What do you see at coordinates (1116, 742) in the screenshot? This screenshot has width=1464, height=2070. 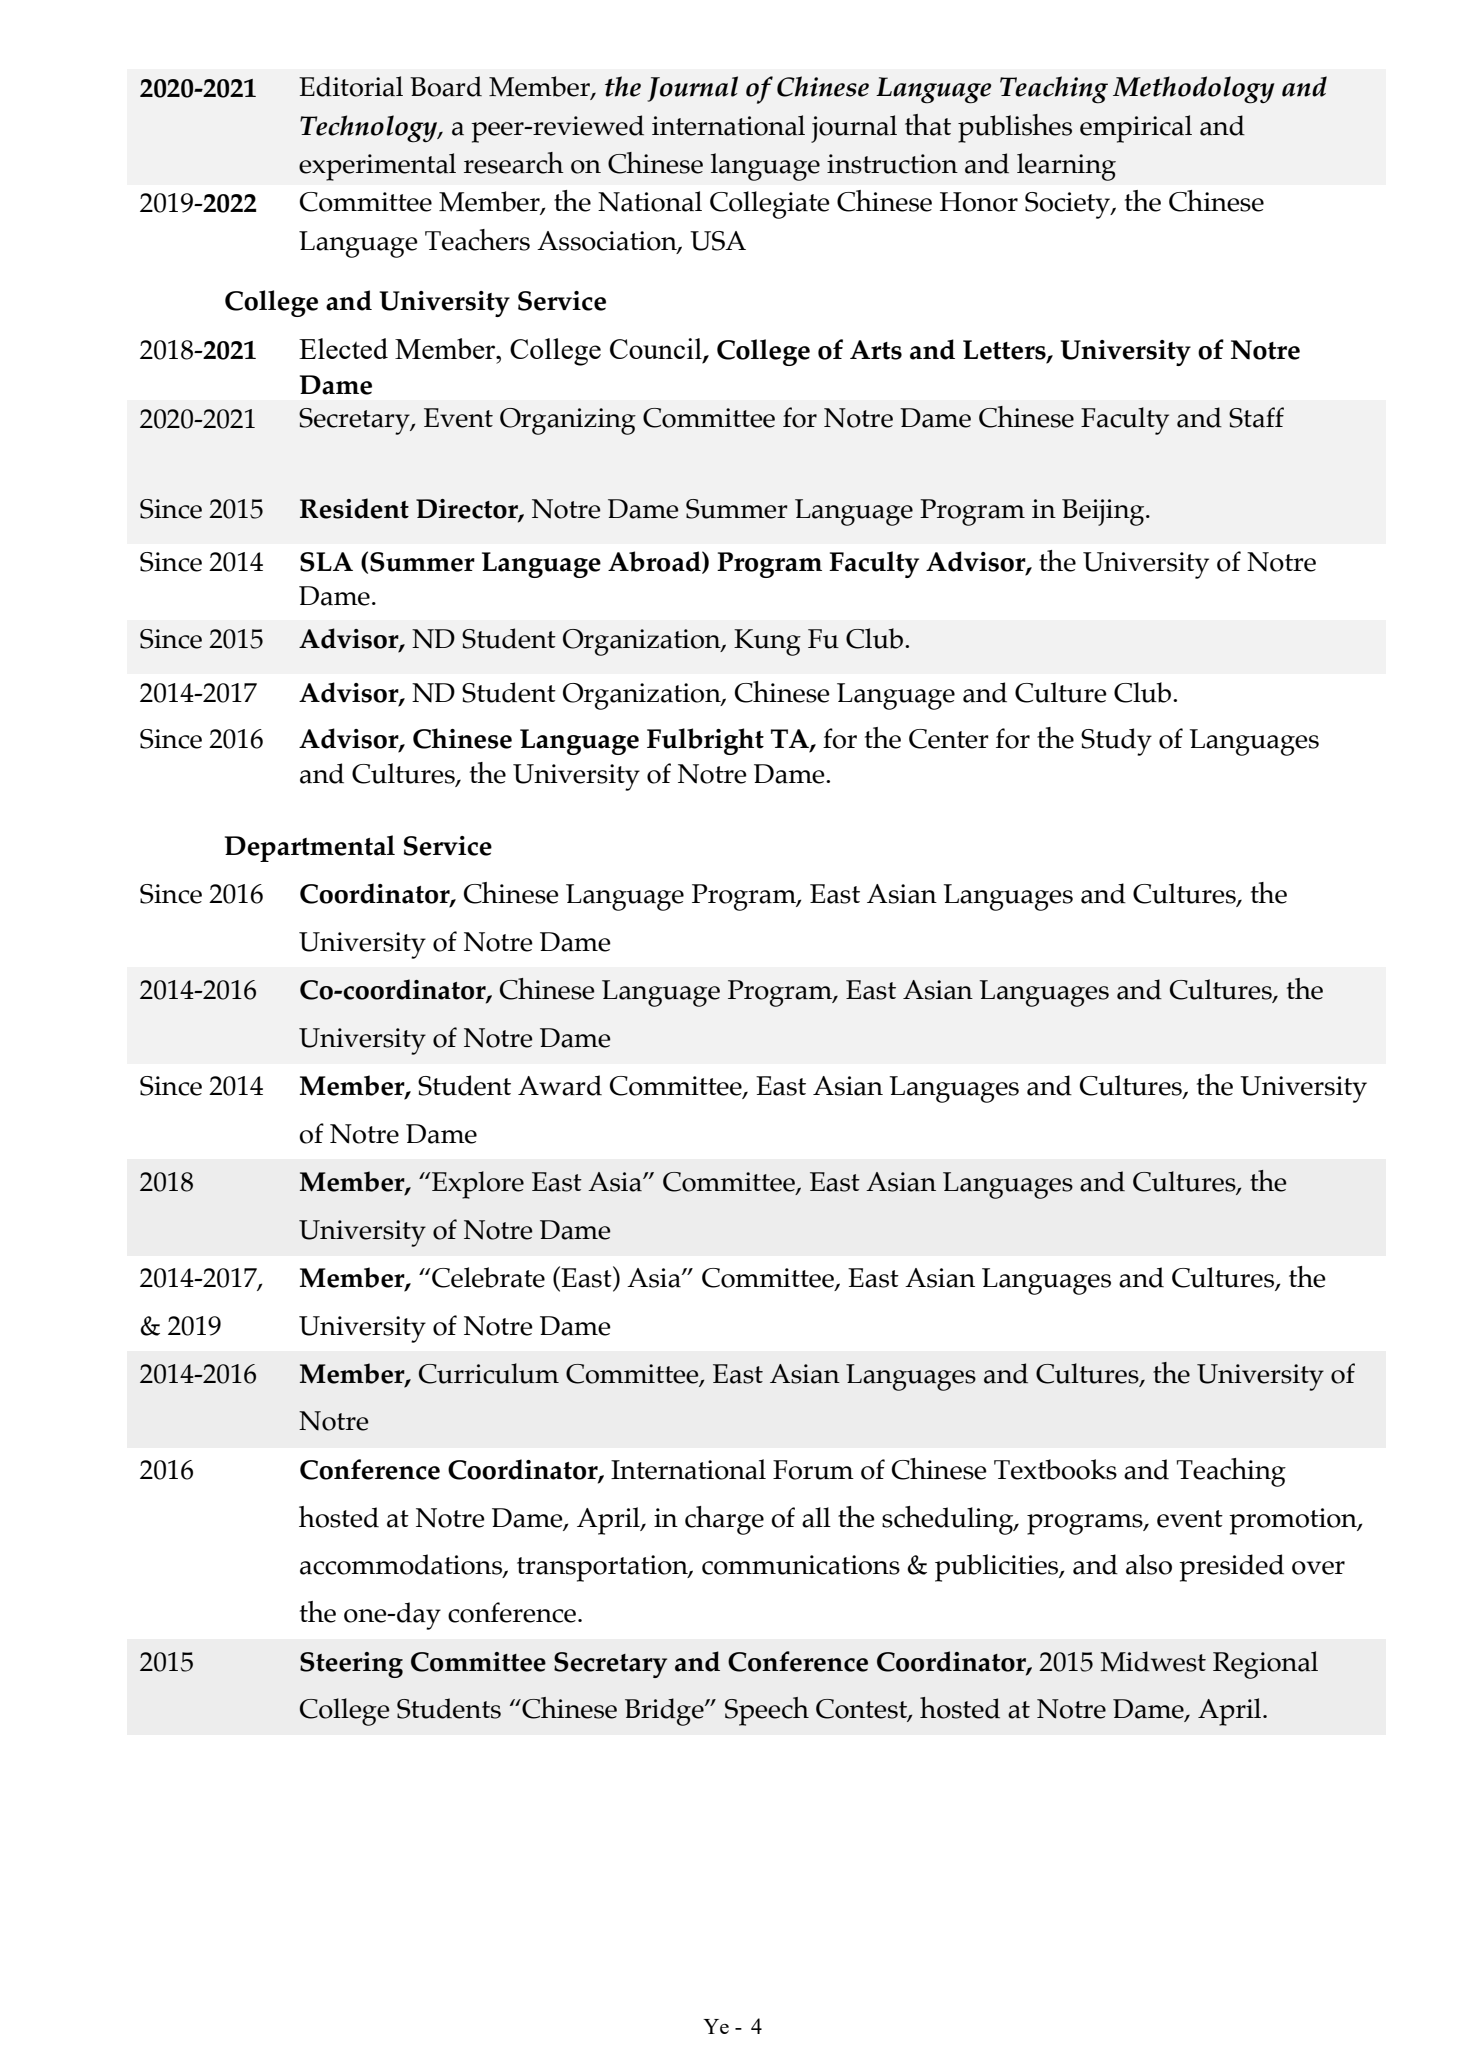 I see `Study` at bounding box center [1116, 742].
